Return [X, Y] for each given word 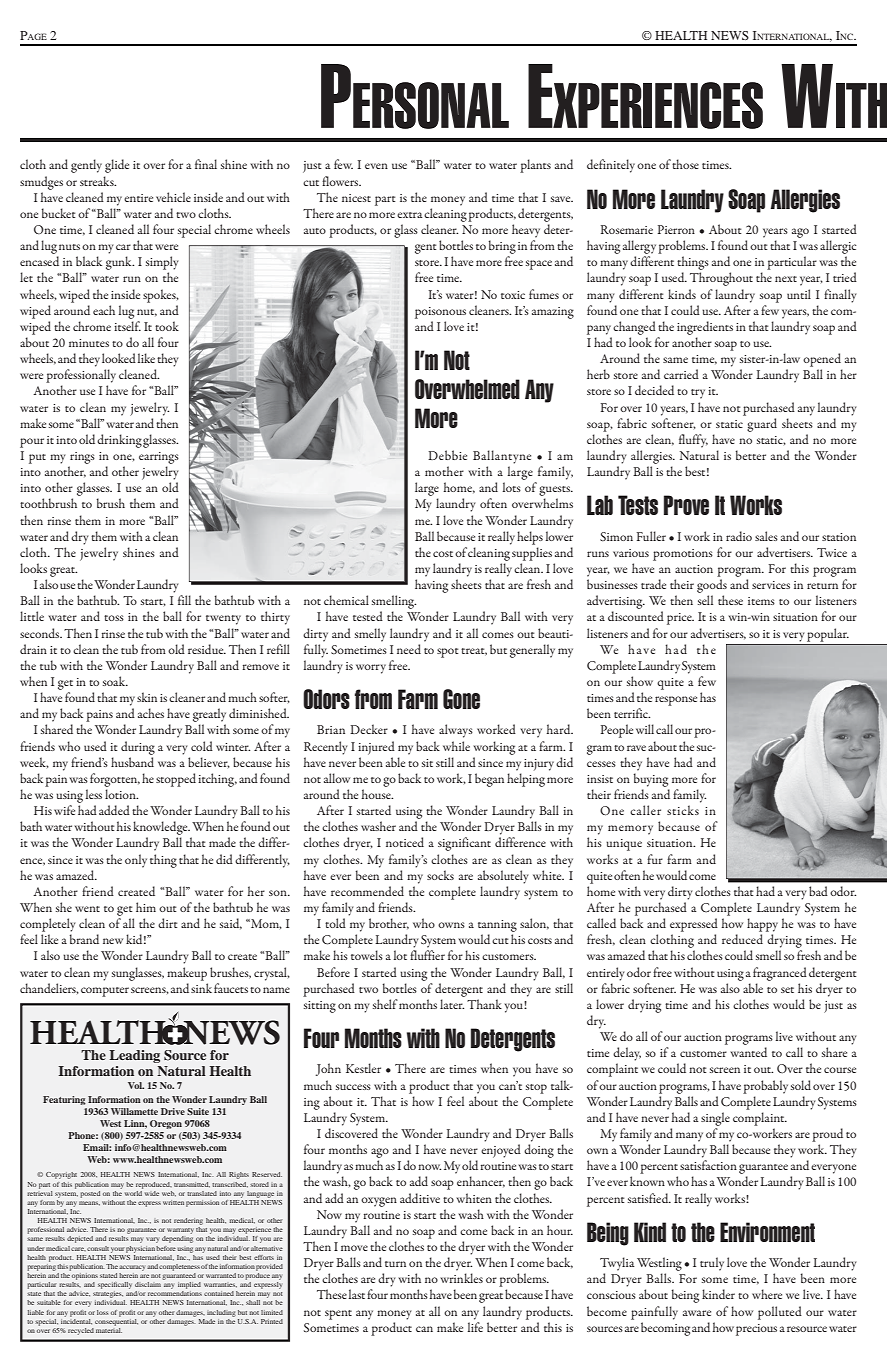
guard [762, 425]
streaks [98, 181]
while [456, 746]
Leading [134, 1056]
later [452, 1004]
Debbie [447, 455]
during [138, 748]
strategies [108, 1294]
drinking [119, 441]
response [676, 701]
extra [409, 215]
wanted [749, 1052]
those [685, 164]
